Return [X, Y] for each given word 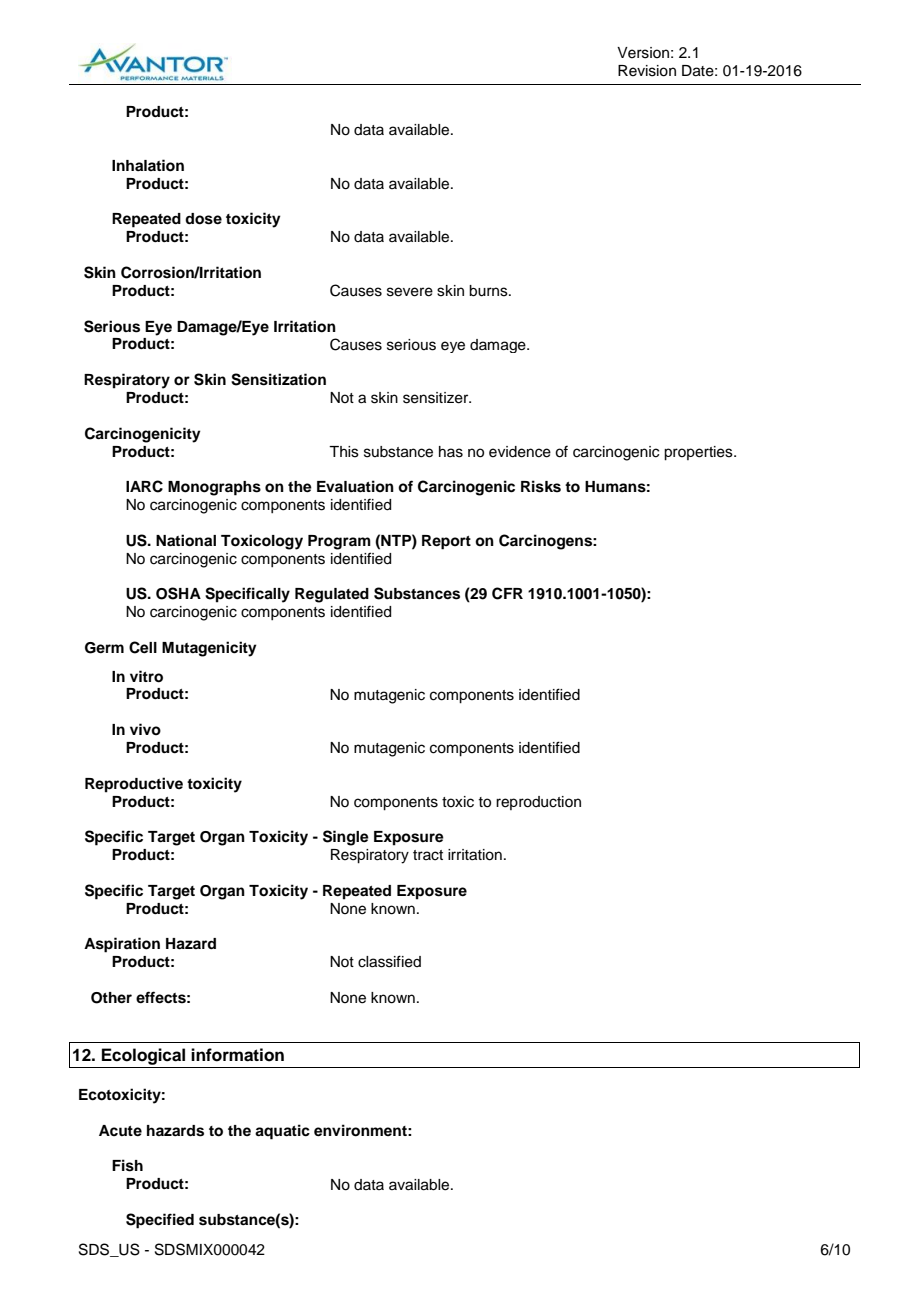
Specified [160, 1221]
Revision [647, 71]
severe [410, 292]
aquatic [282, 1132]
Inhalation [148, 165]
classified [389, 961]
